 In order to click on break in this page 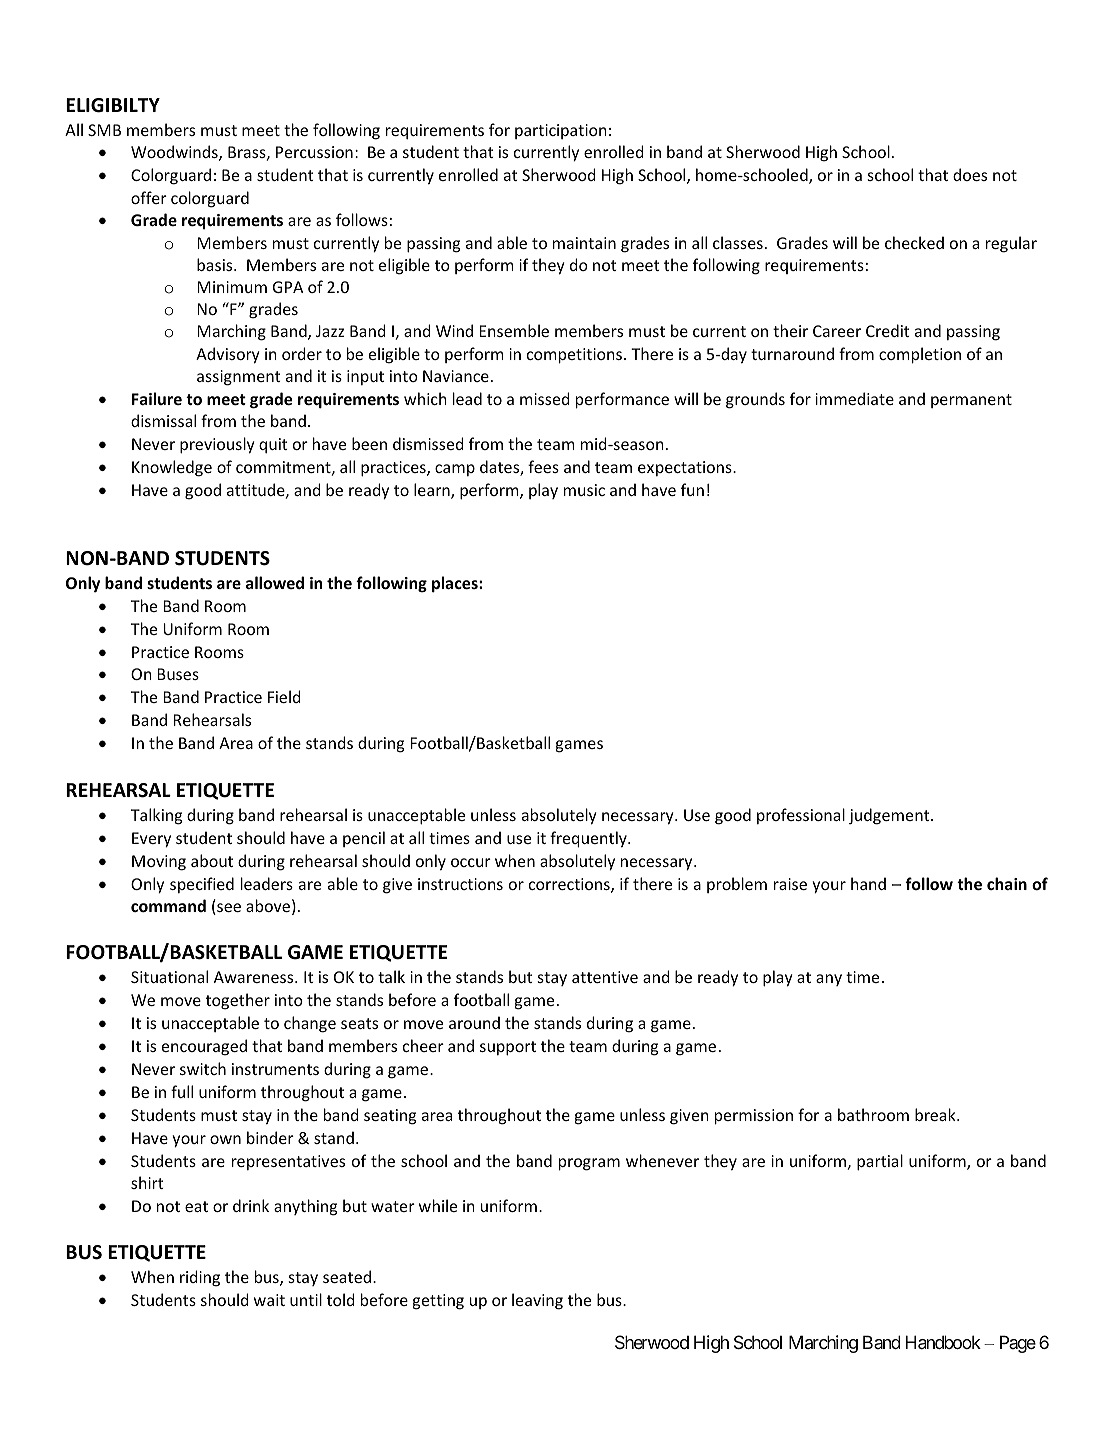, I will do `click(936, 1114)`.
